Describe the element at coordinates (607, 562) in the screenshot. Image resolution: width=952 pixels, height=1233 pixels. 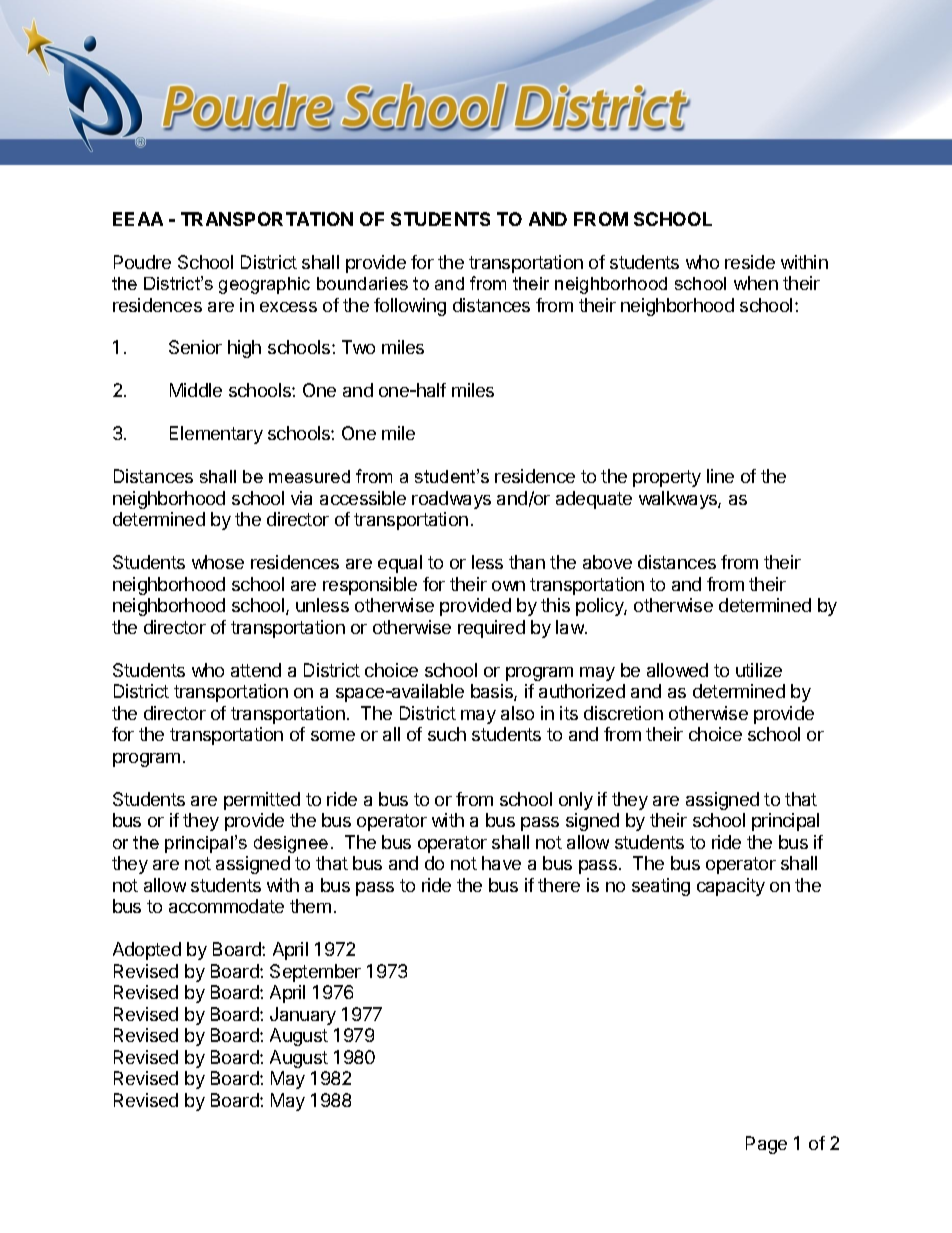
I see `above` at that location.
